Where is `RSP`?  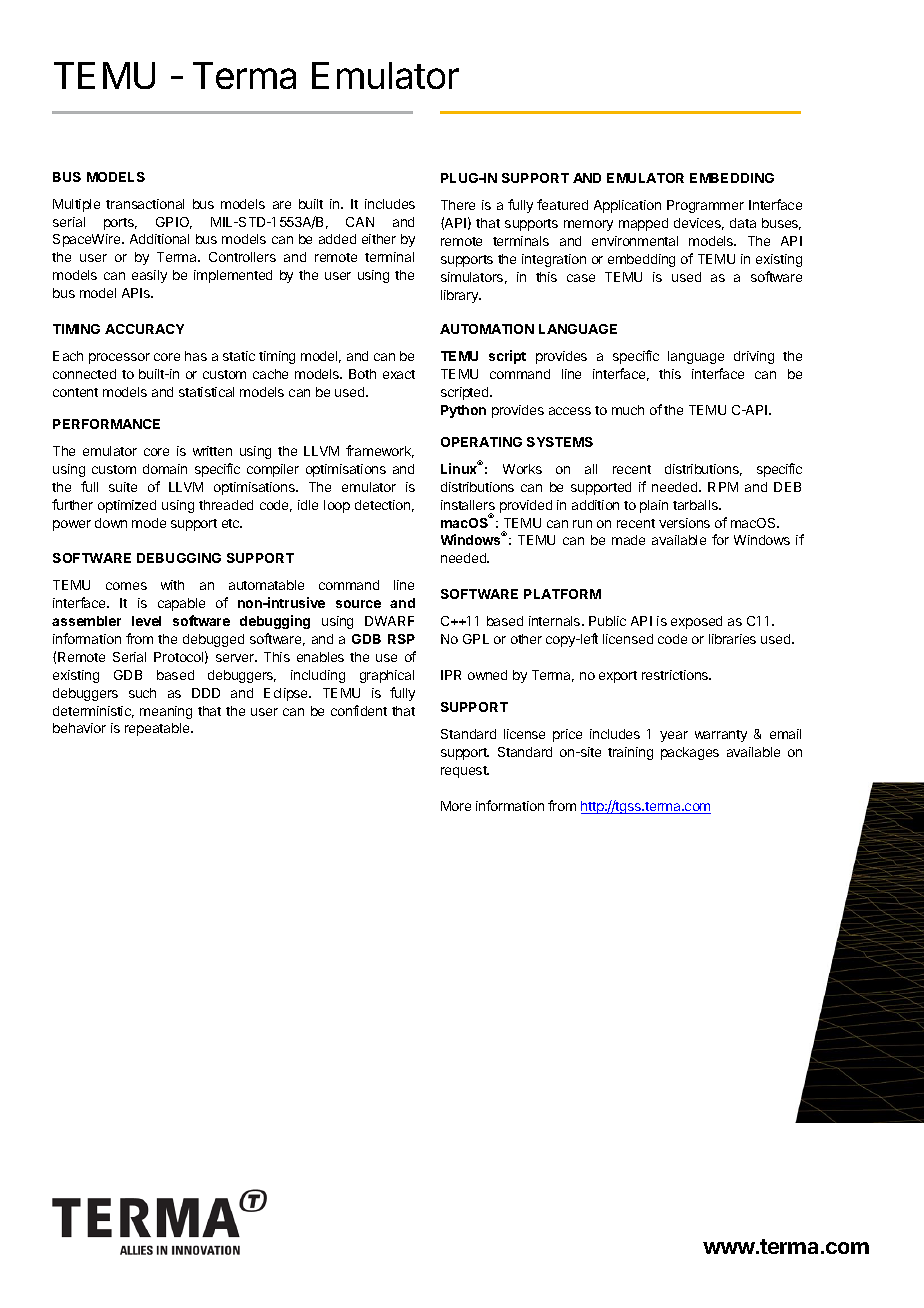
RSP is located at coordinates (401, 639).
